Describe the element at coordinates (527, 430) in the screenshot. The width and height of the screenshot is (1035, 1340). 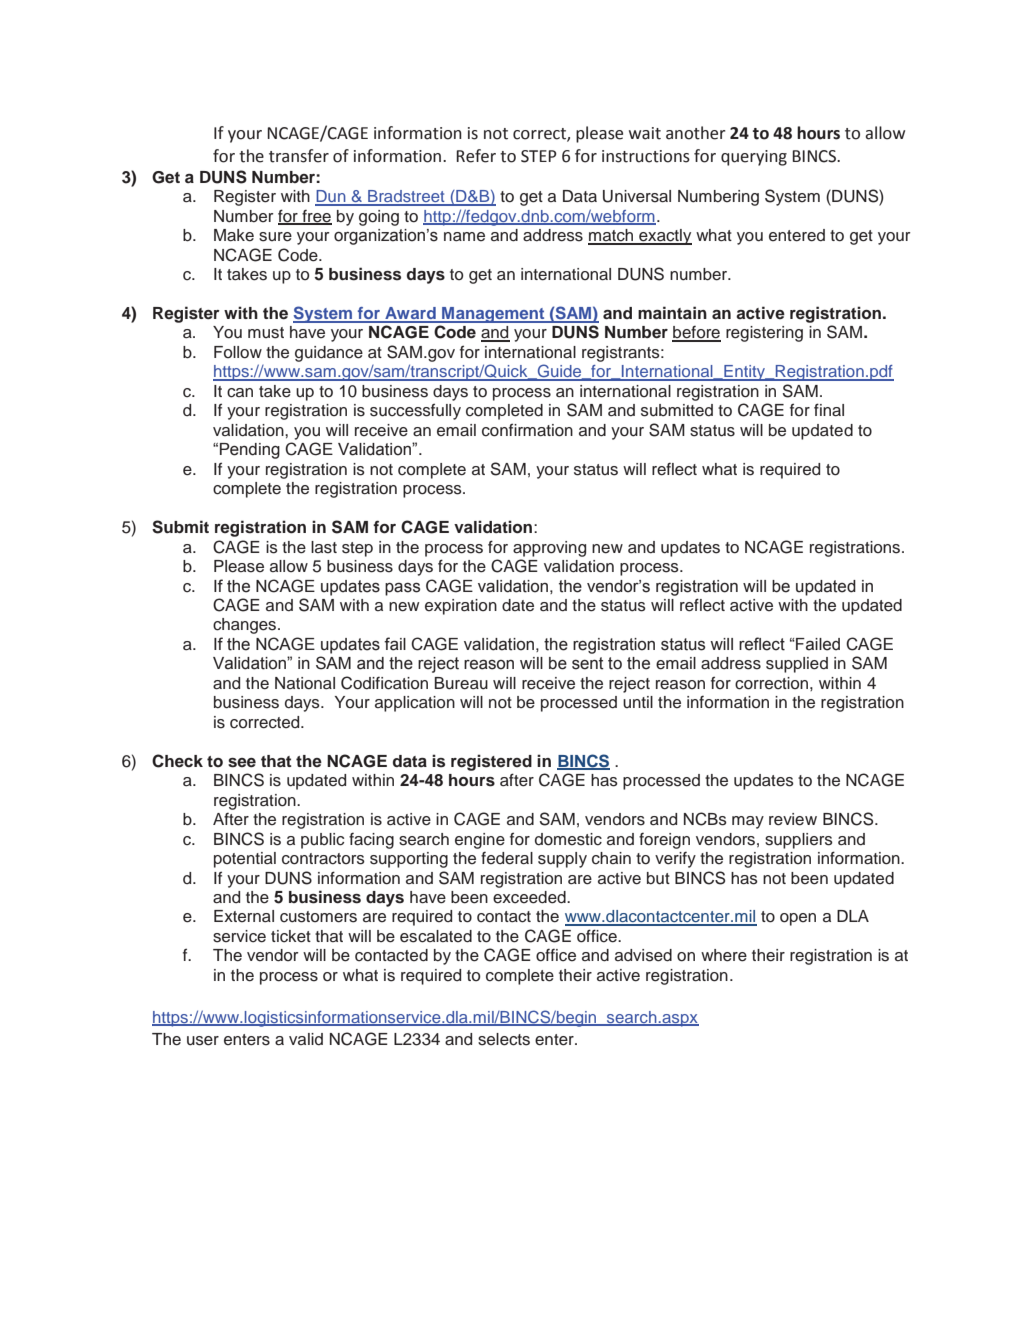
I see `confirmation` at that location.
